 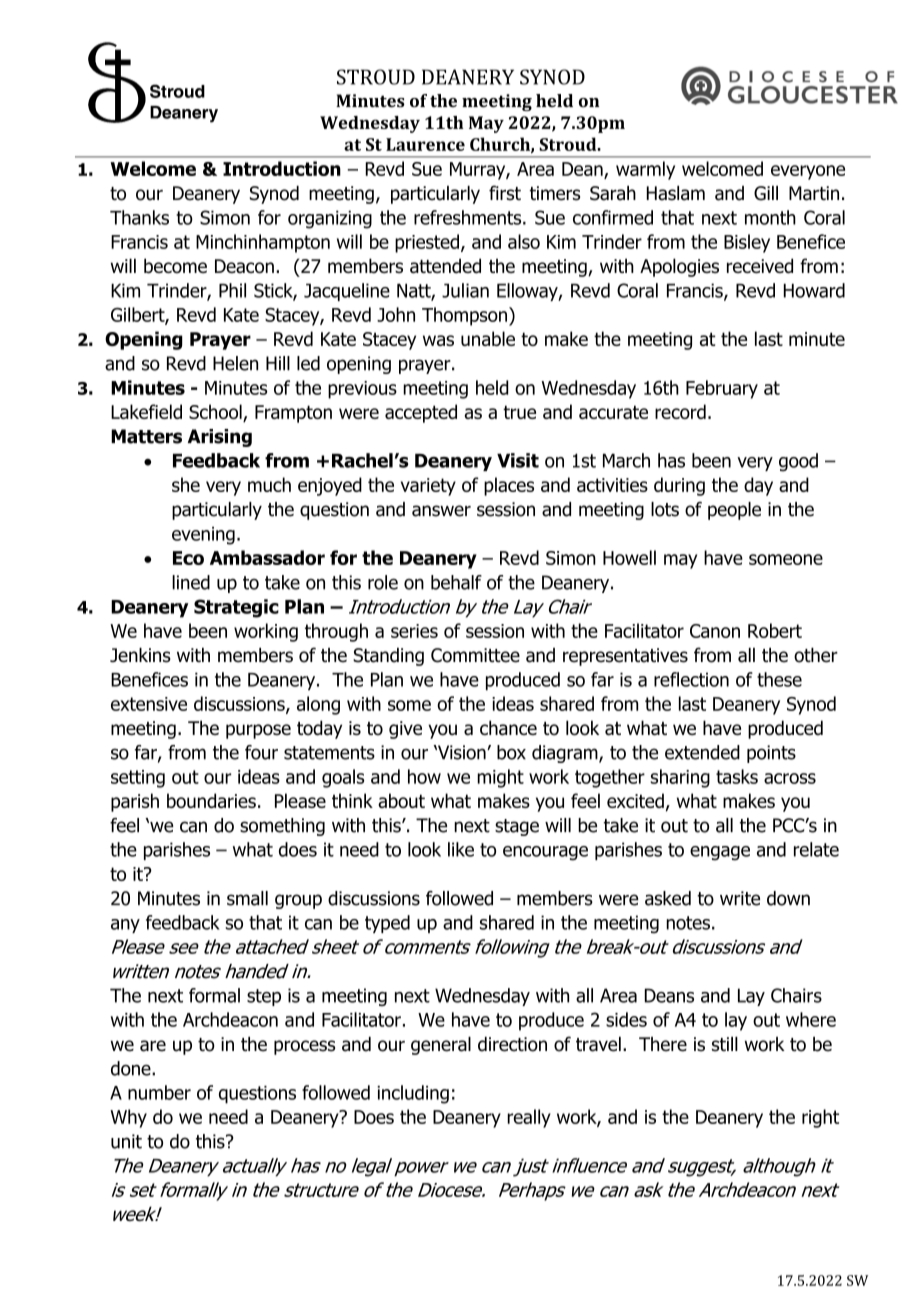 I want to click on Helen, so click(x=235, y=363).
